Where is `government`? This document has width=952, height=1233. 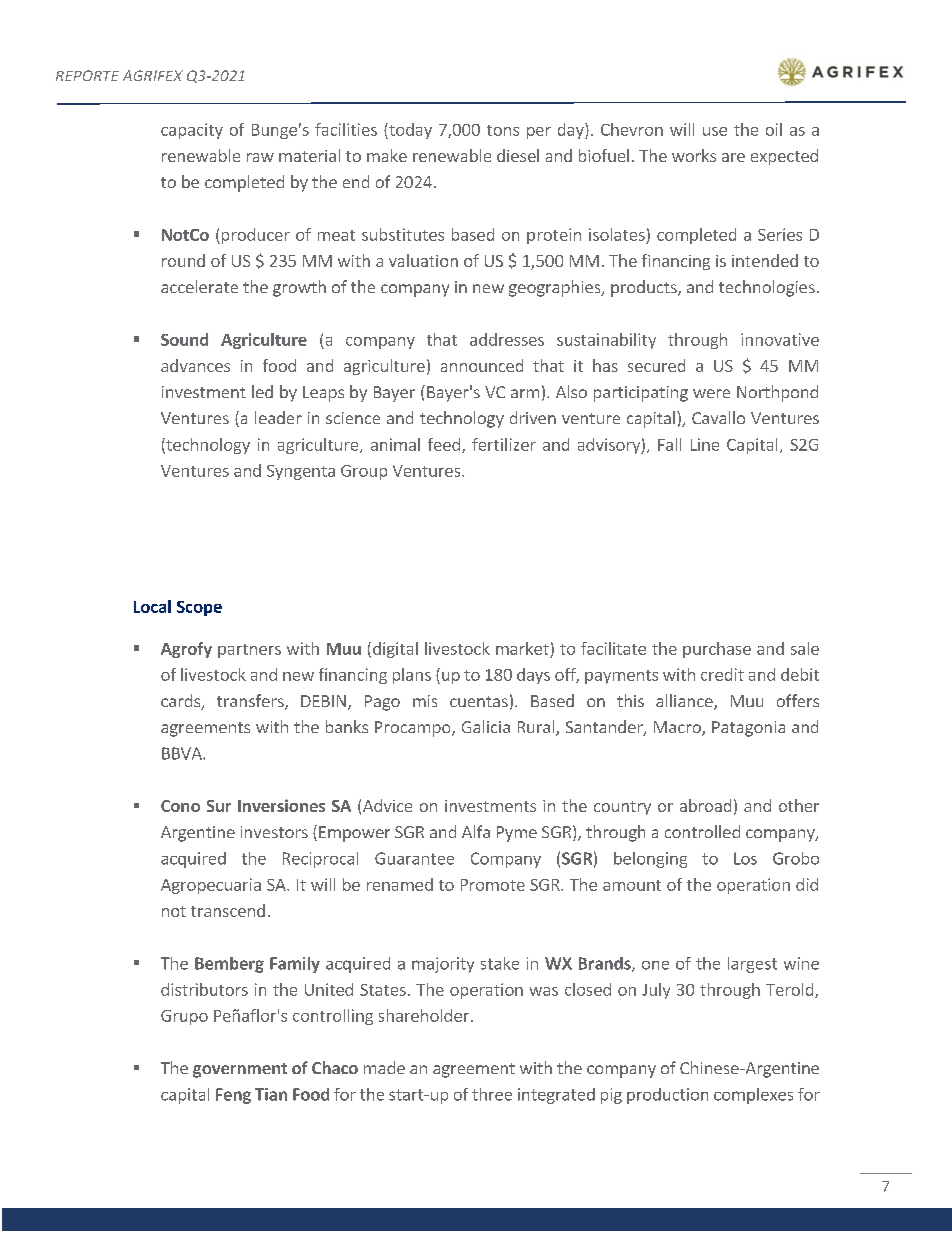 government is located at coordinates (240, 1070).
